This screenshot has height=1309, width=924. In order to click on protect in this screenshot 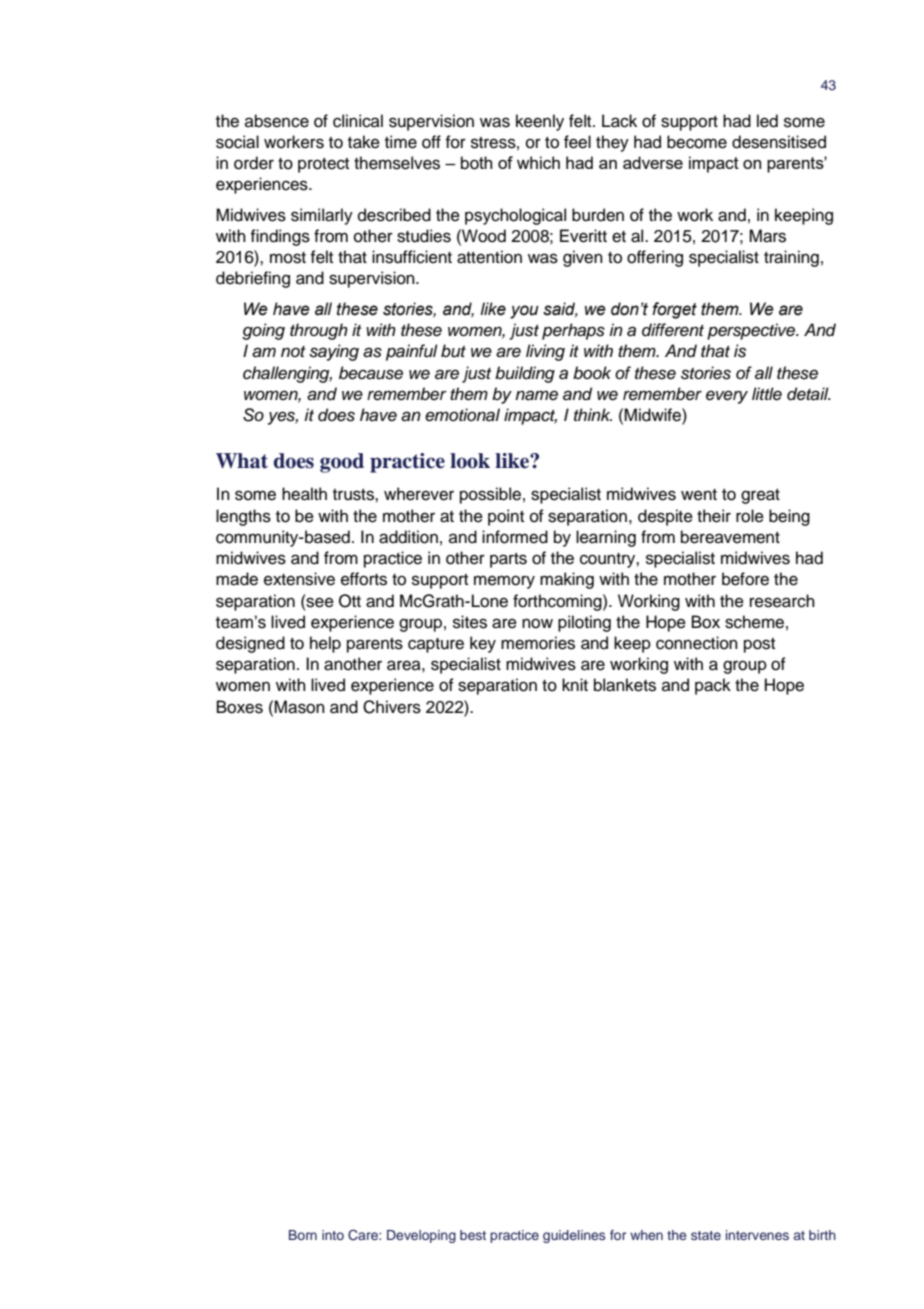, I will do `click(323, 165)`.
